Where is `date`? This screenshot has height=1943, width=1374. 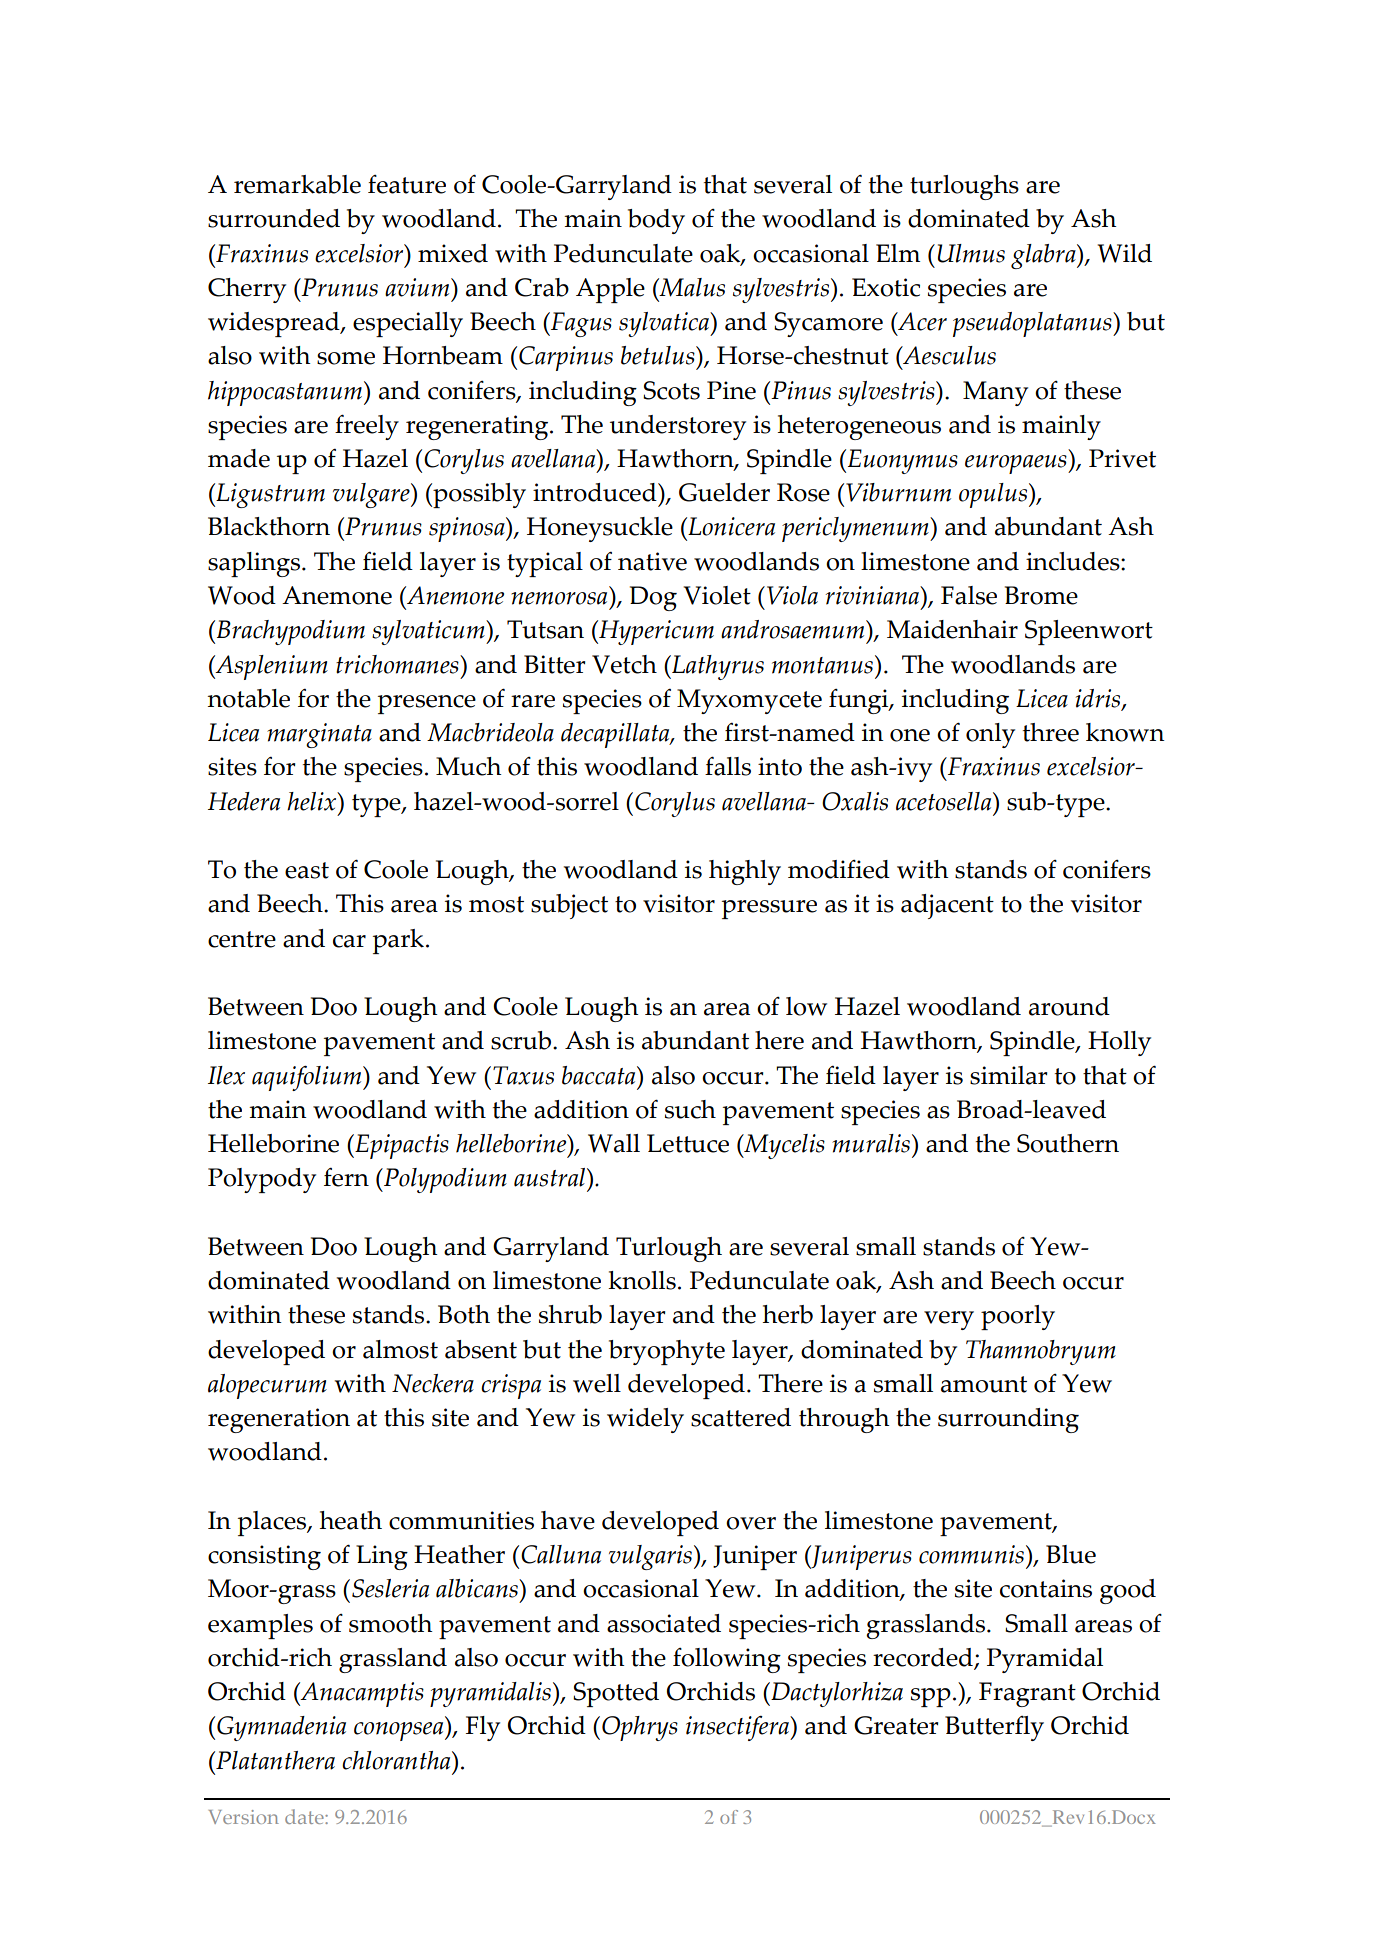 date is located at coordinates (305, 1816).
